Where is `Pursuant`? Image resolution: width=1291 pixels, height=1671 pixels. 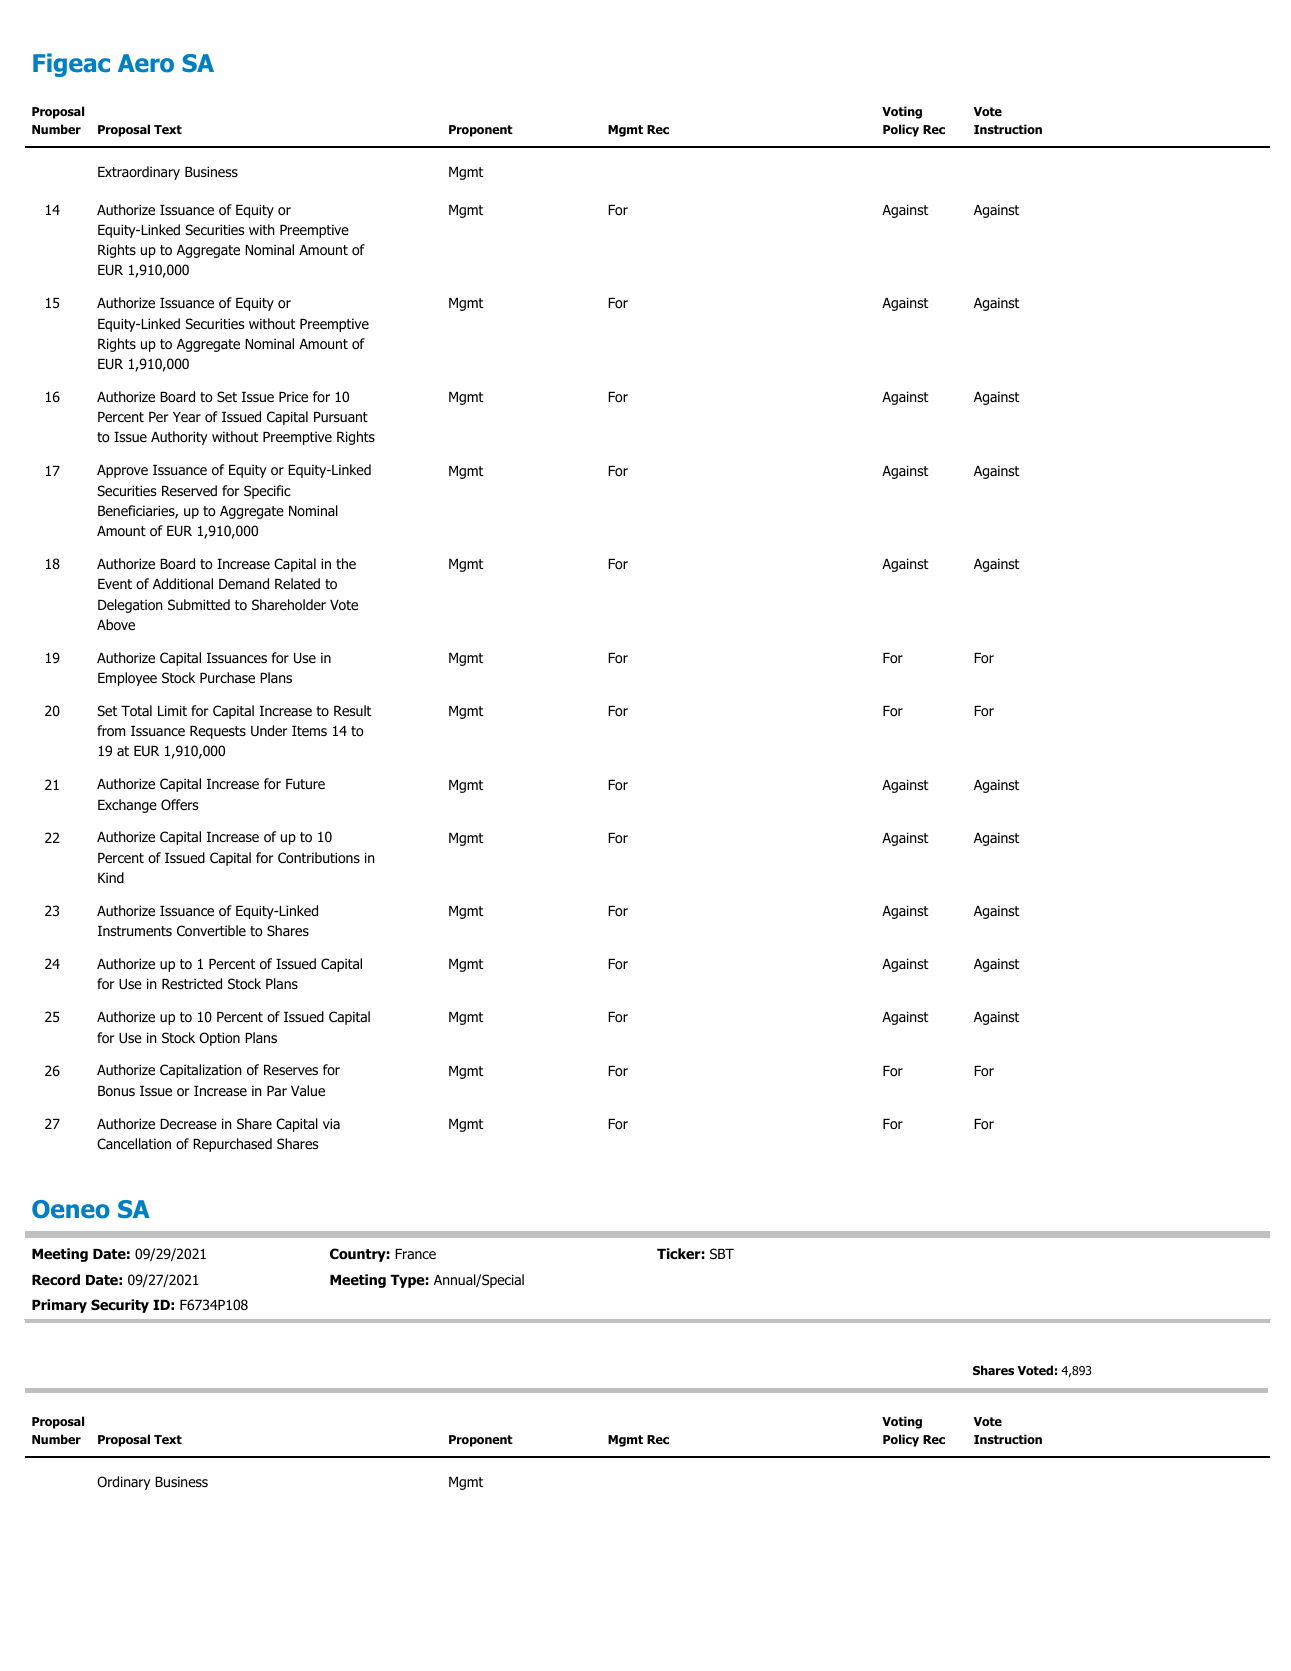 Pursuant is located at coordinates (341, 417).
